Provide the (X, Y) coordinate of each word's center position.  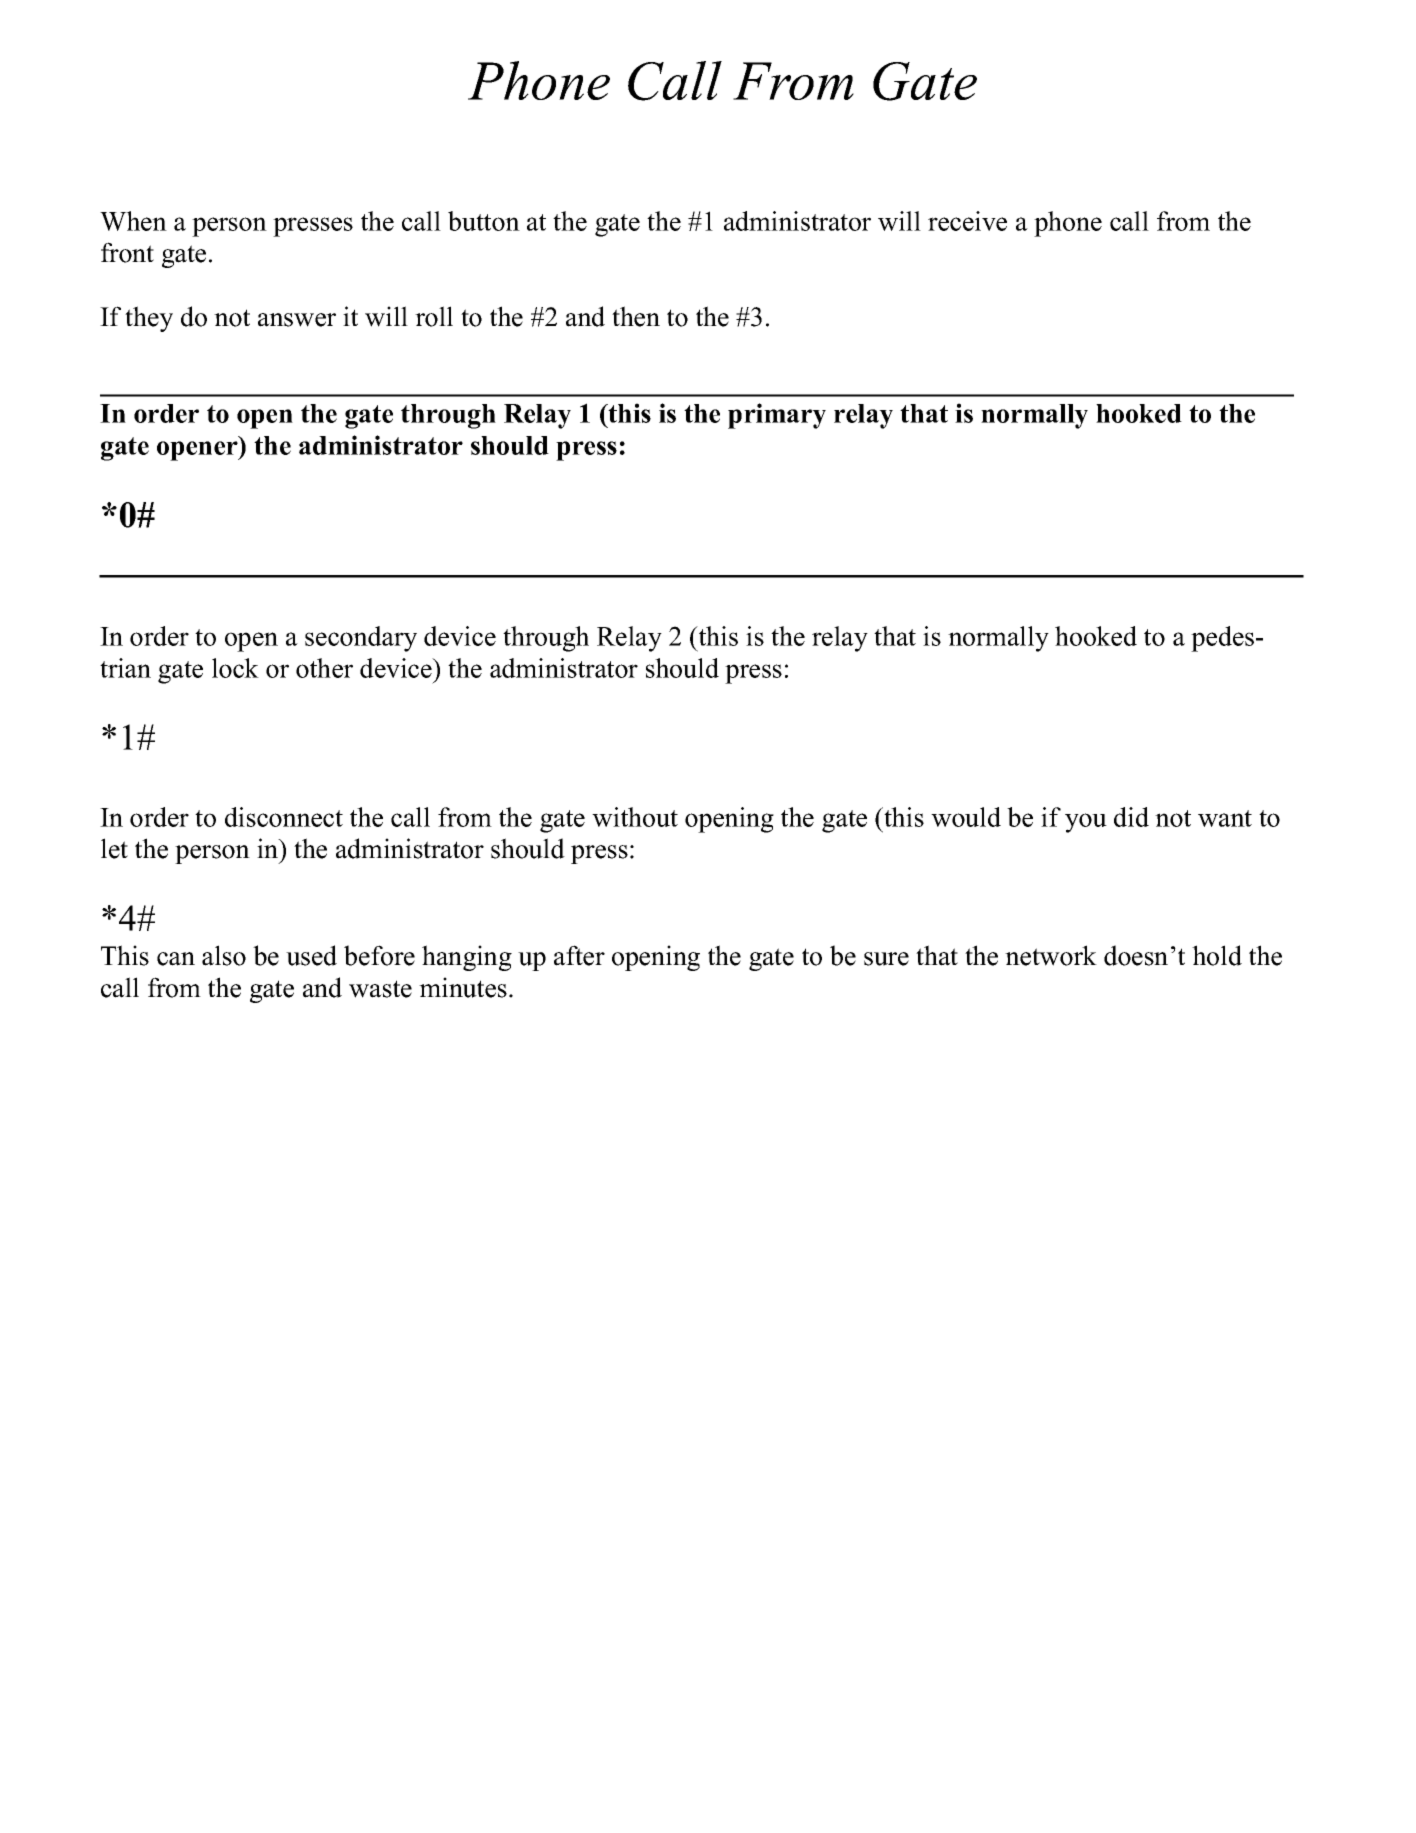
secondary (361, 639)
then (636, 316)
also (224, 955)
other (324, 668)
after (579, 955)
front (127, 252)
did (1131, 817)
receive (967, 221)
